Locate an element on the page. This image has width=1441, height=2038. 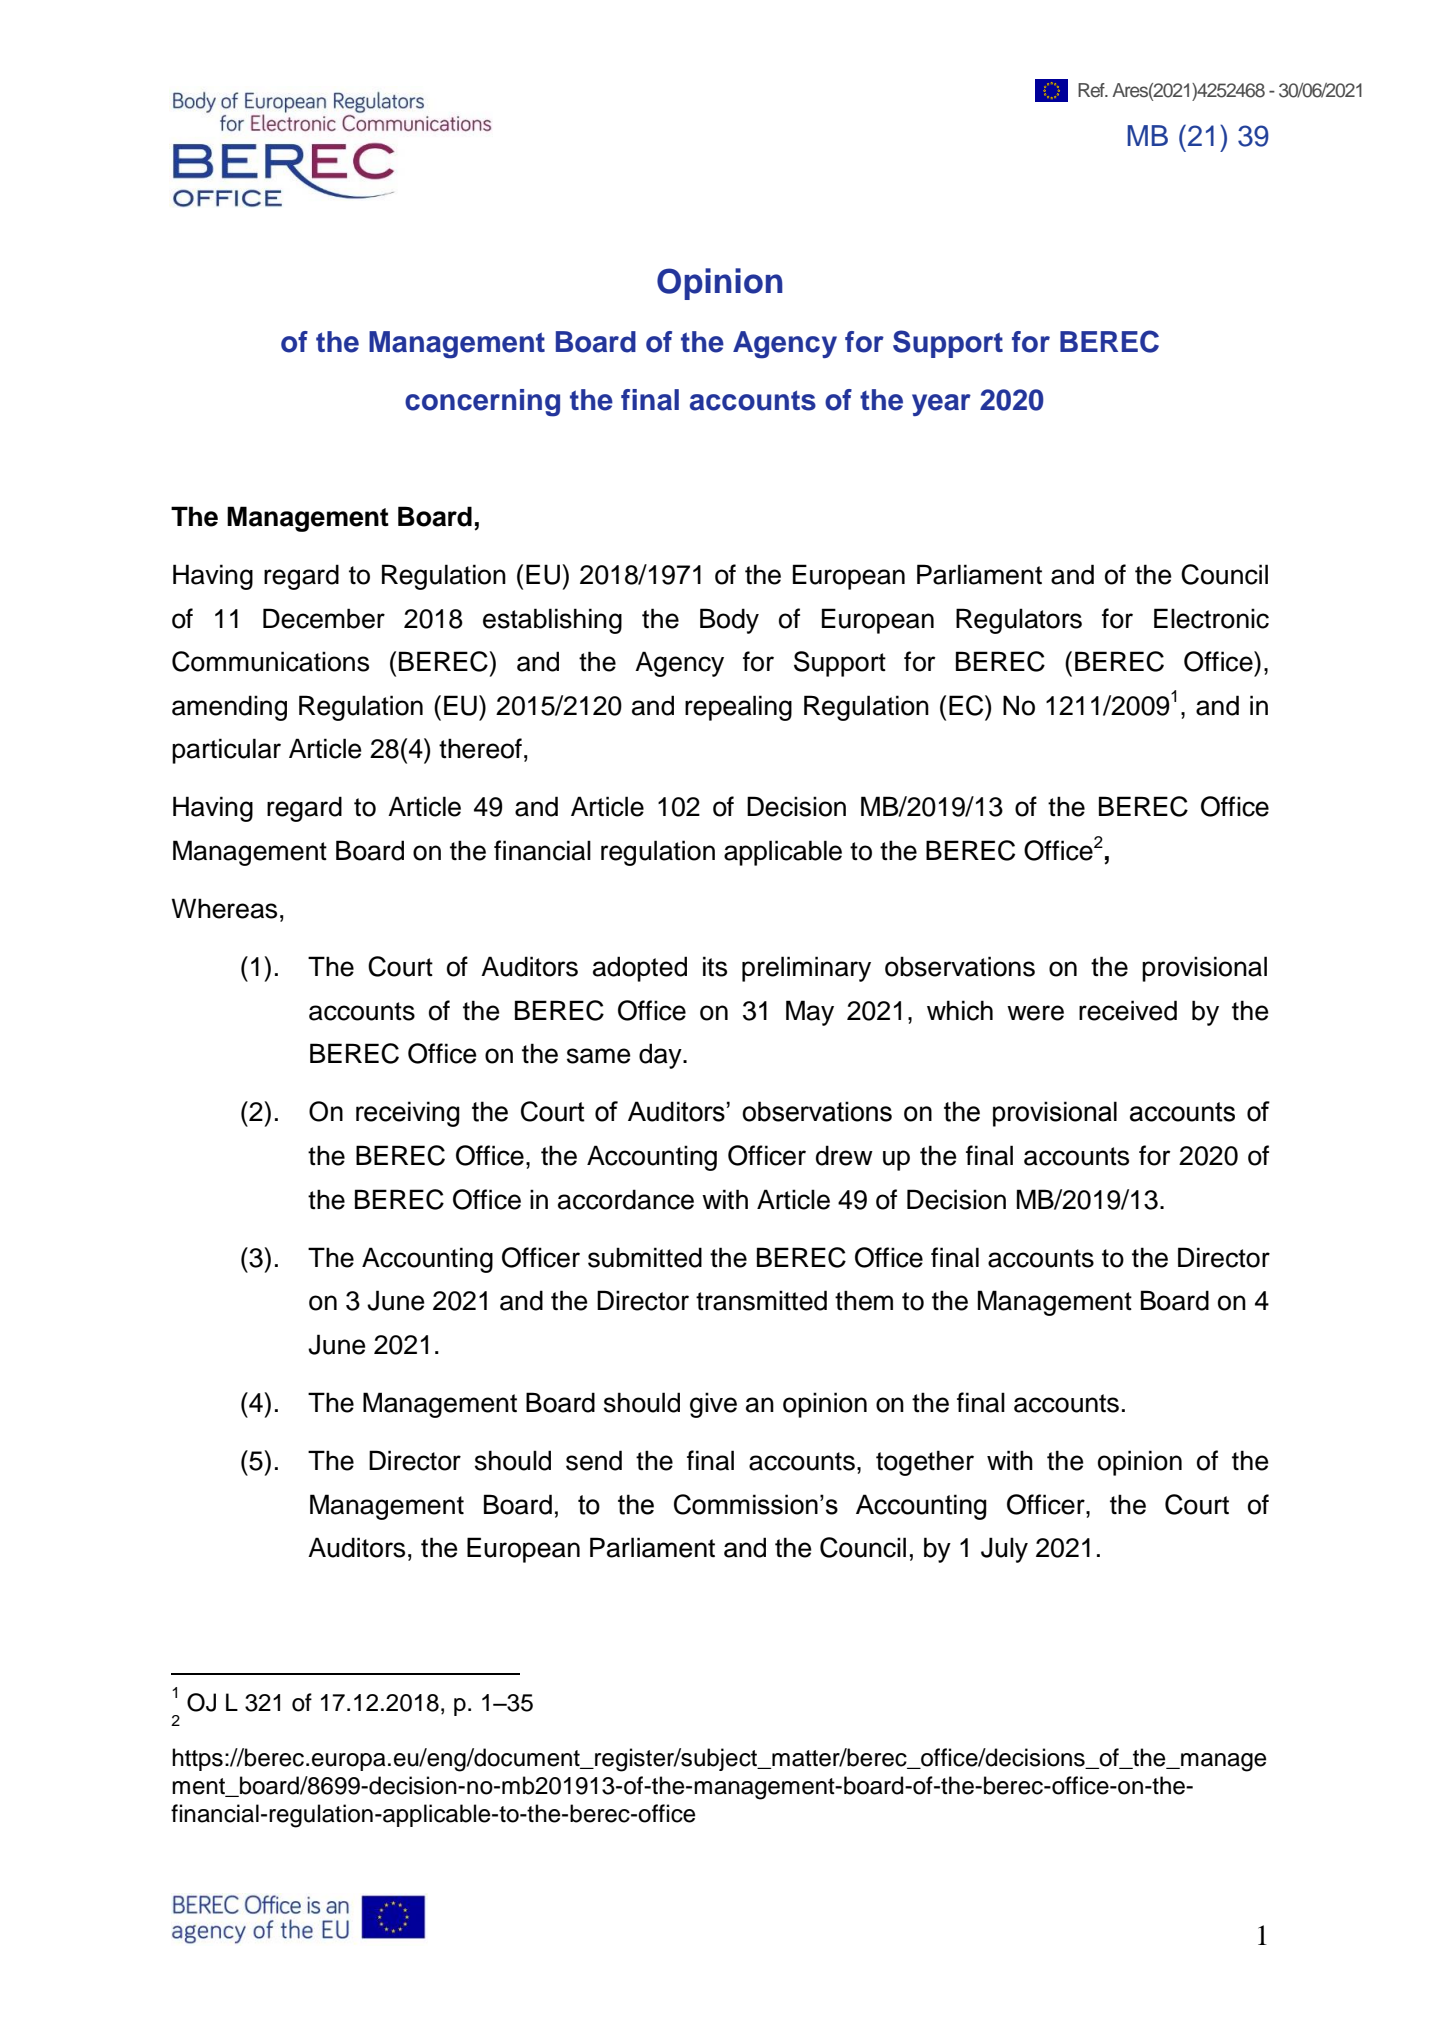
give is located at coordinates (713, 1405).
